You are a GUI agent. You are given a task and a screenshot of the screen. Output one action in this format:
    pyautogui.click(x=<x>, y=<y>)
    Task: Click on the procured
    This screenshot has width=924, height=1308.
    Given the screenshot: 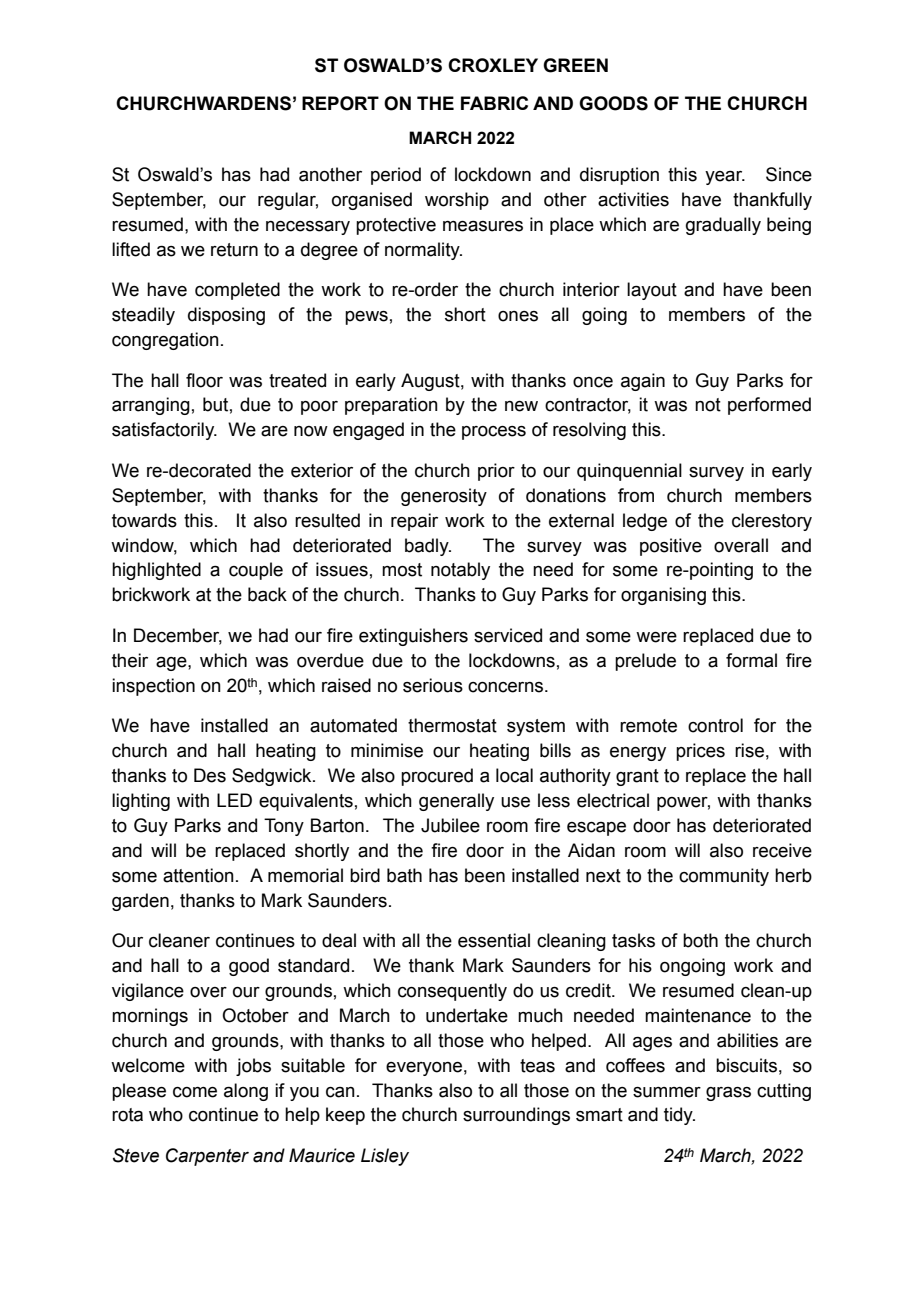 What is the action you would take?
    pyautogui.click(x=437, y=777)
